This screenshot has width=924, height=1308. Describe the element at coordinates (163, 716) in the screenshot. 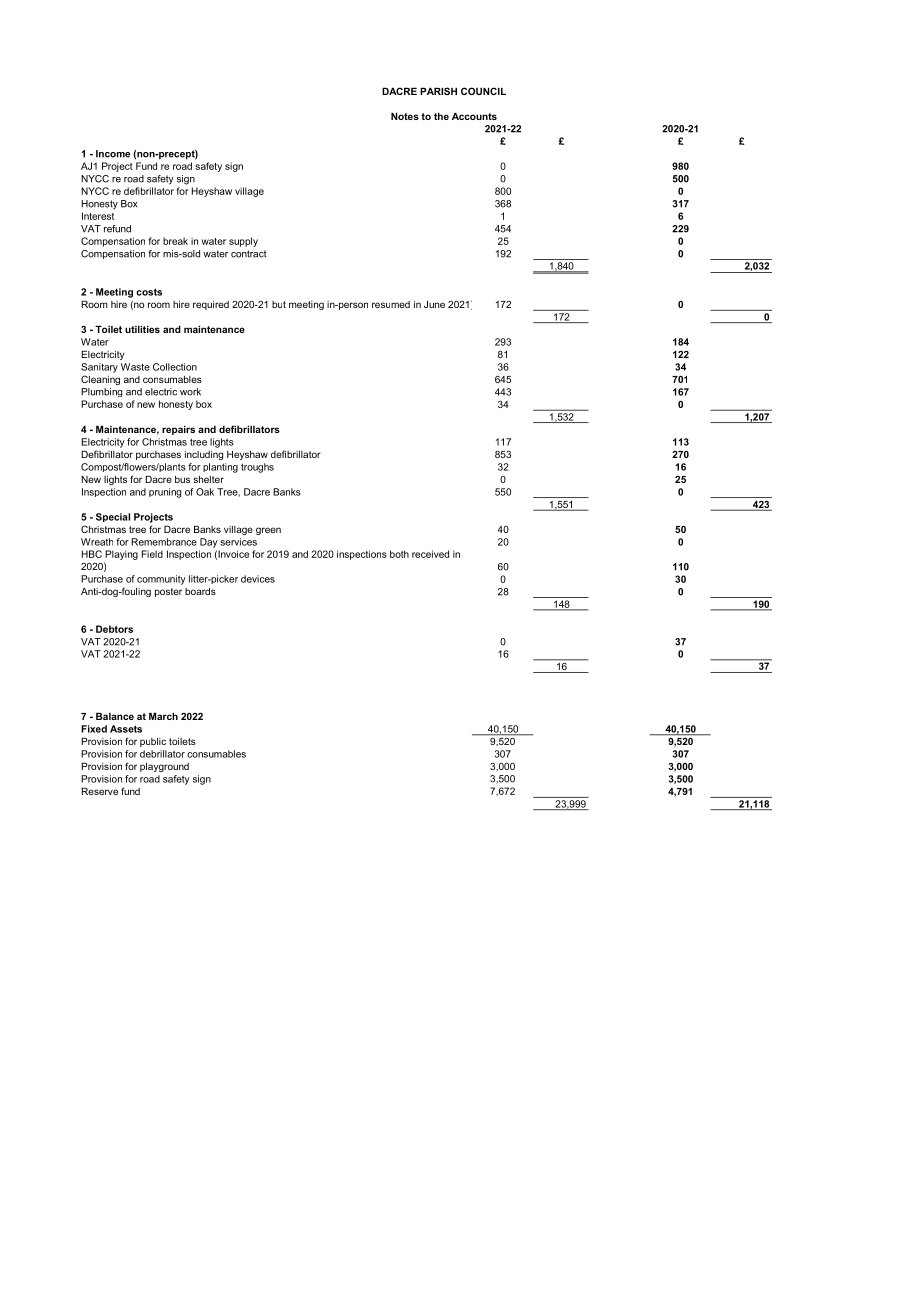

I see `March` at that location.
